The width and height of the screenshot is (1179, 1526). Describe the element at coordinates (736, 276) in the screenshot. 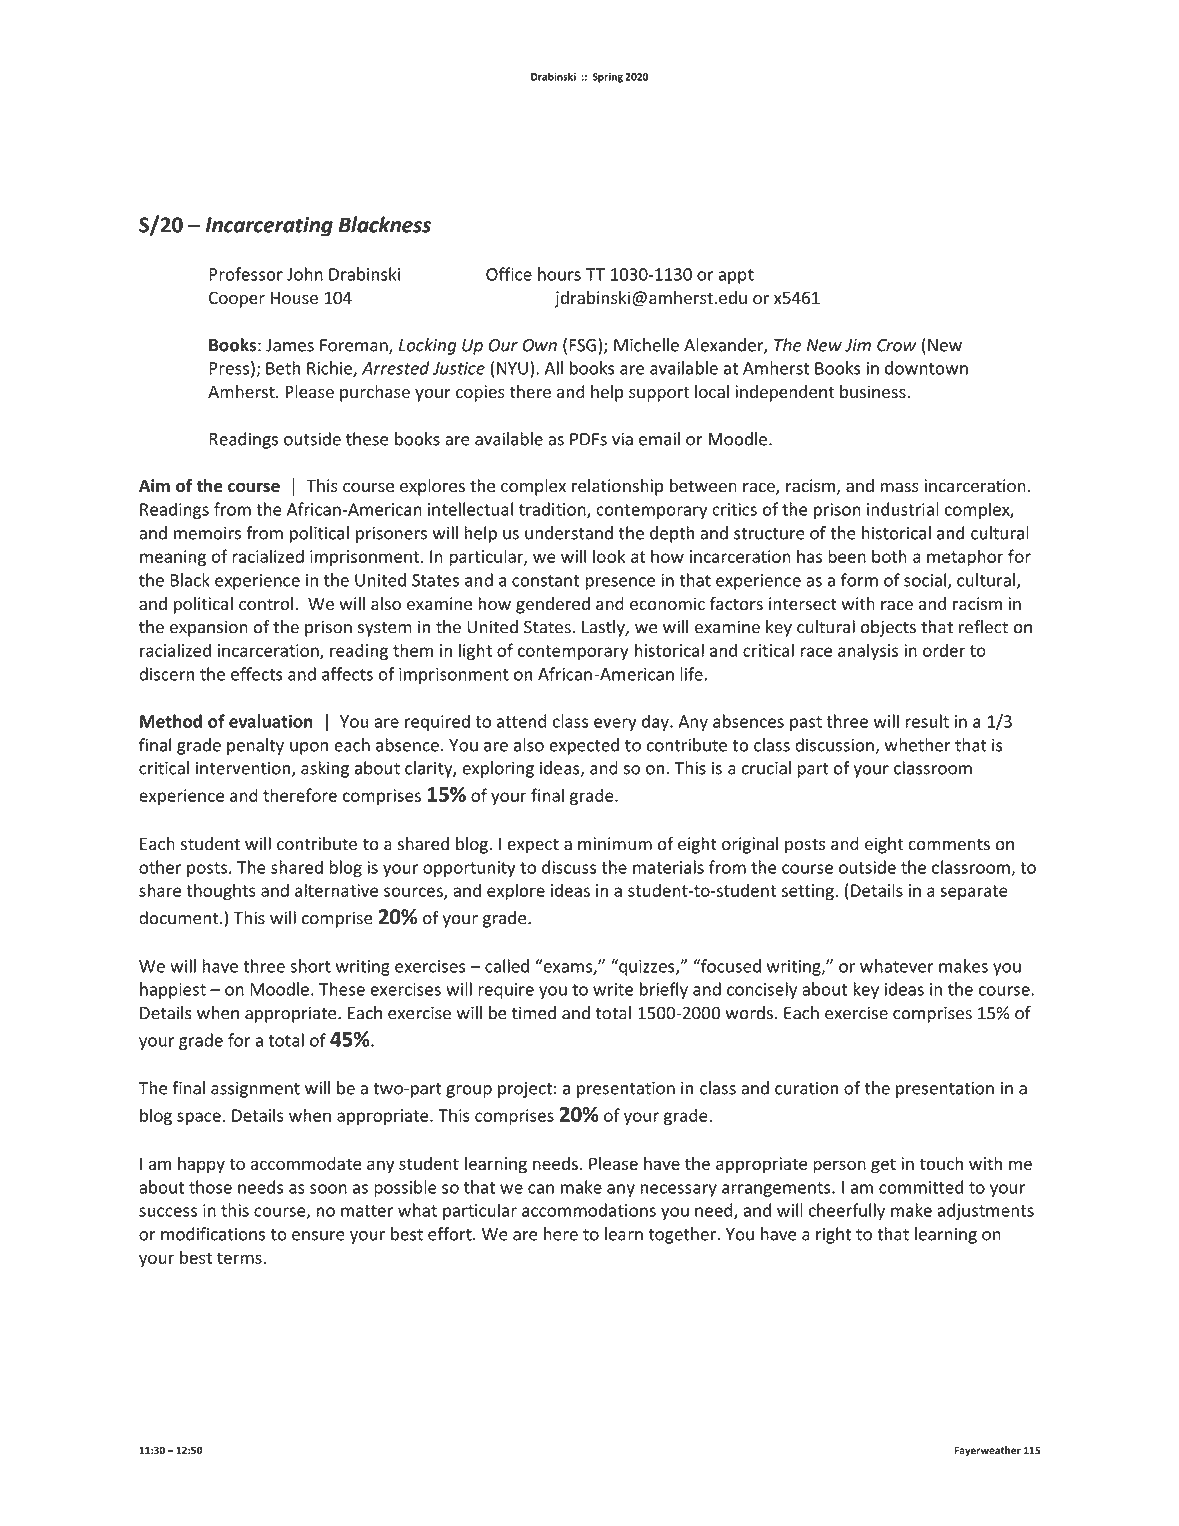

I see `appt` at that location.
